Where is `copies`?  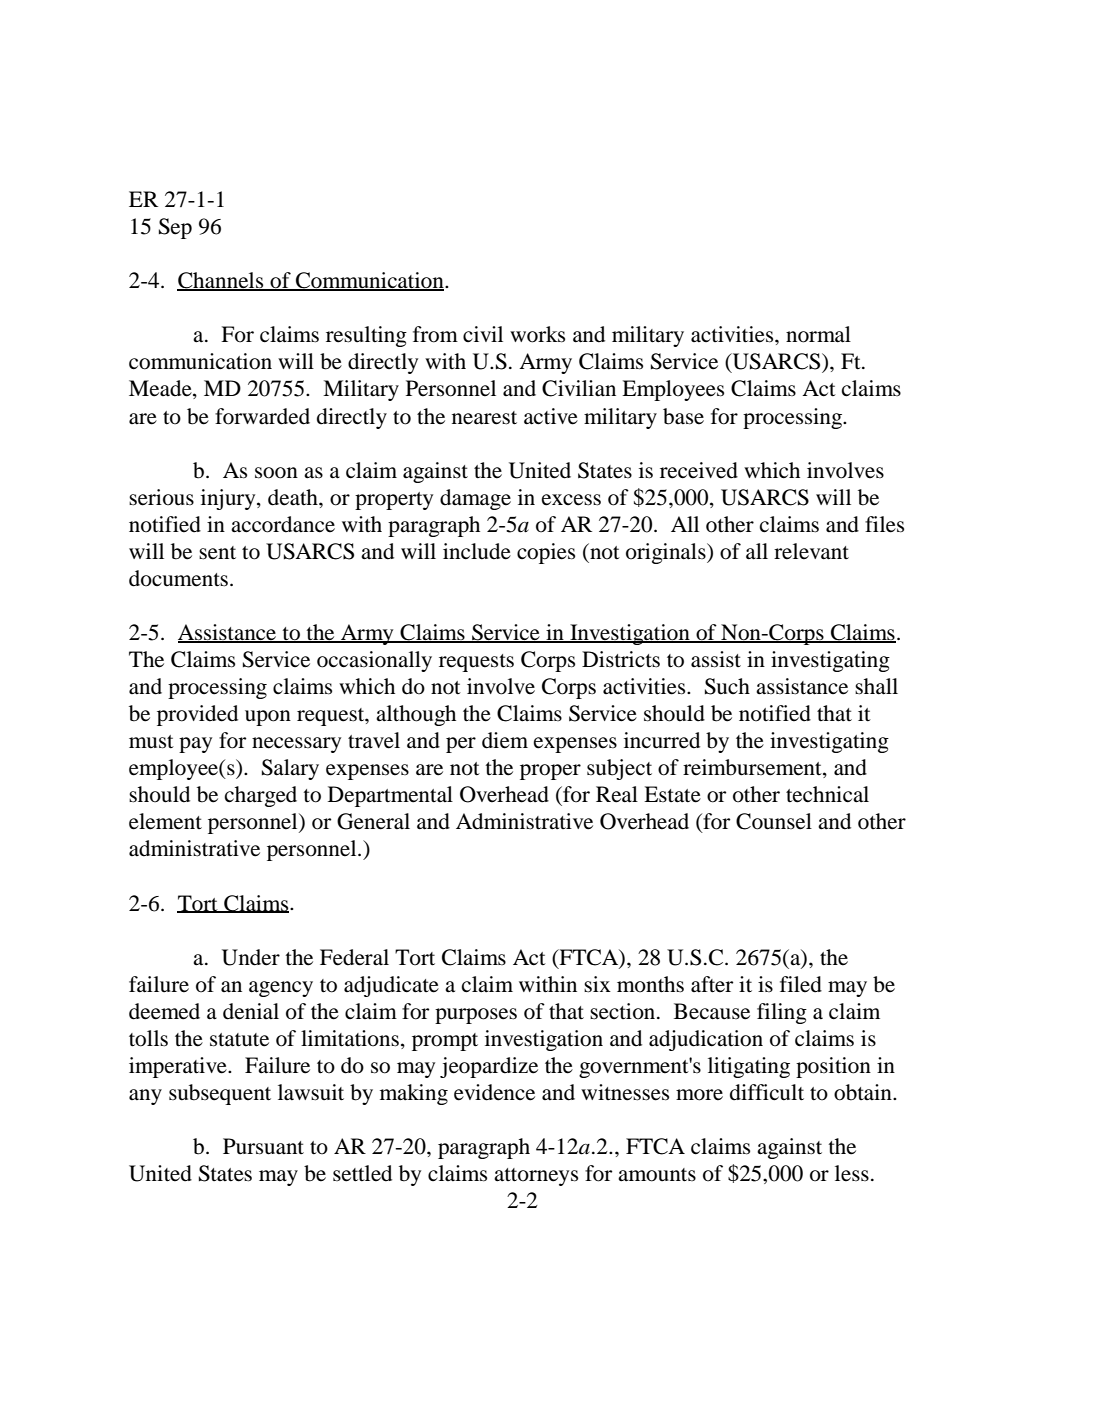
copies is located at coordinates (546, 553).
